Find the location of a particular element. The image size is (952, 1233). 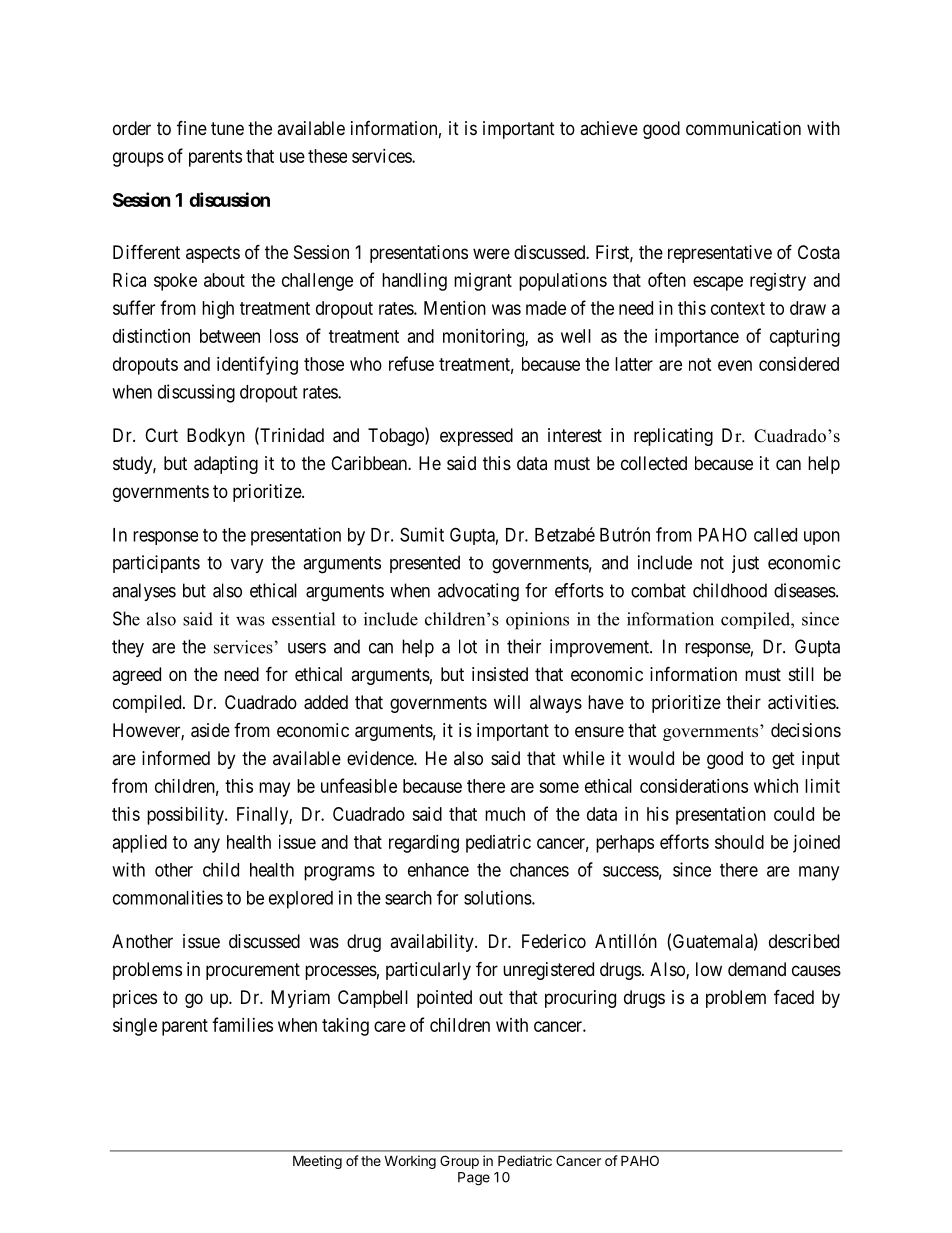

tune is located at coordinates (227, 128).
